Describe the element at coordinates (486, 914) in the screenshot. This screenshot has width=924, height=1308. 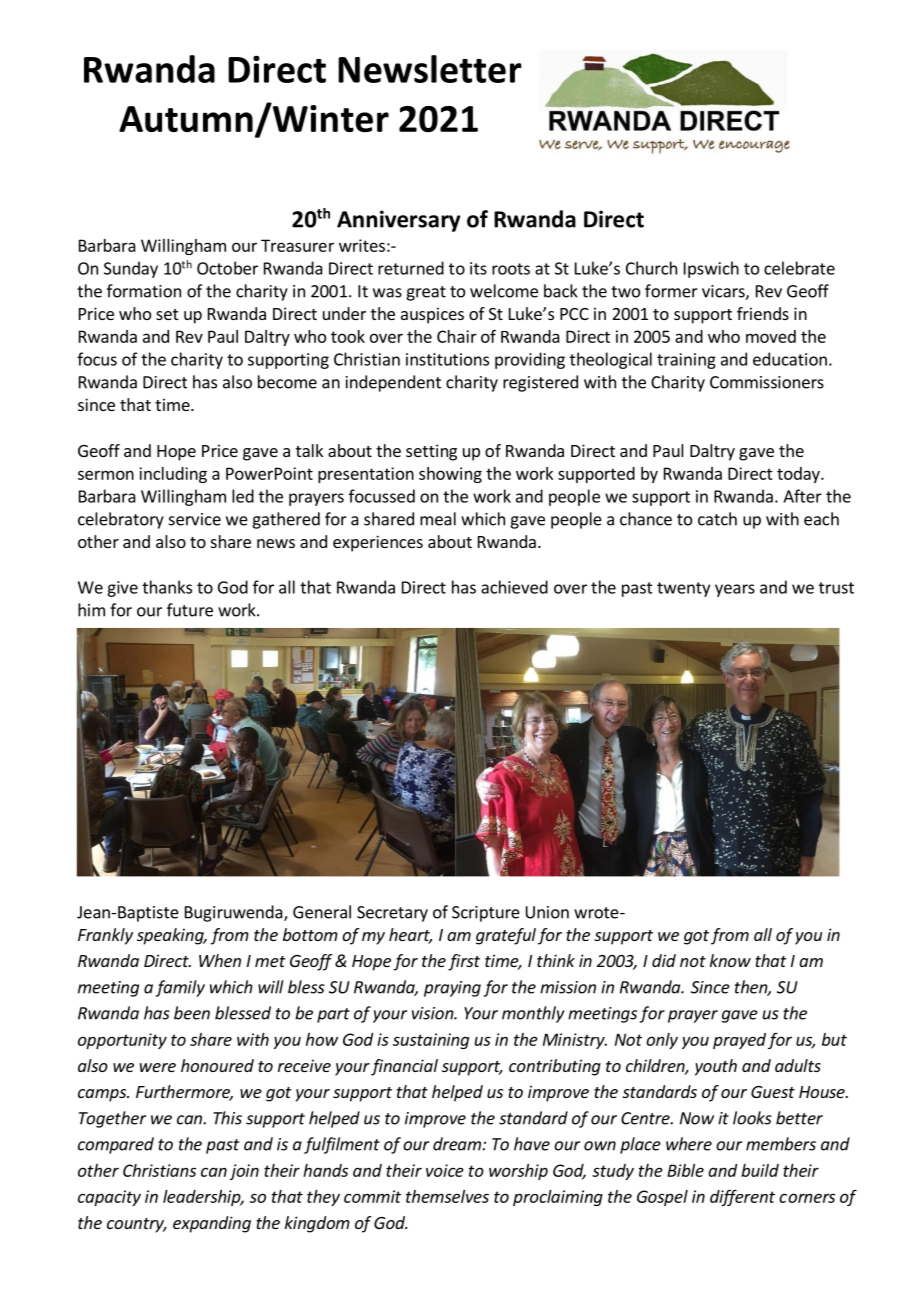
I see `Scripture` at that location.
